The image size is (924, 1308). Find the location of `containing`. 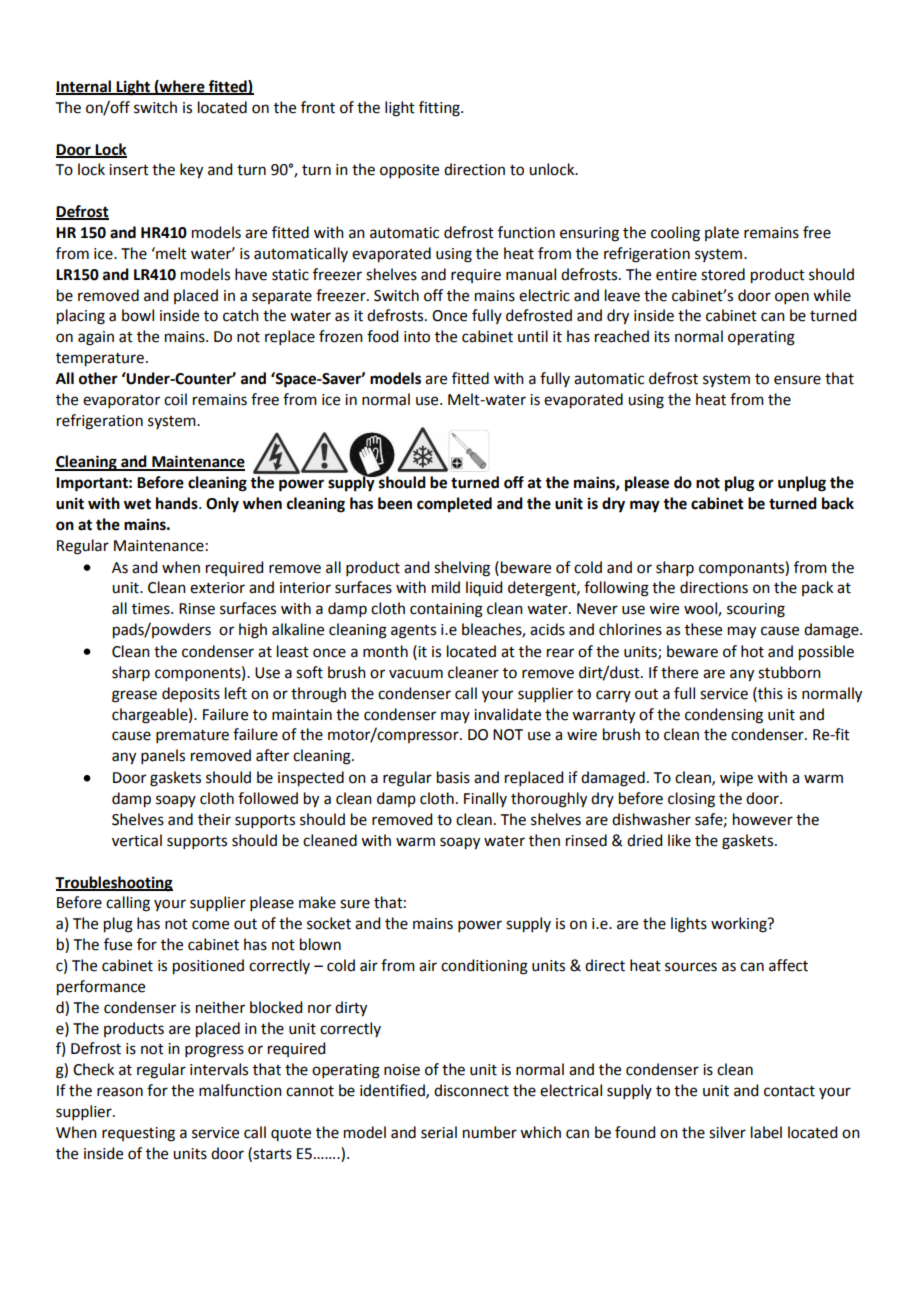

containing is located at coordinates (446, 610).
